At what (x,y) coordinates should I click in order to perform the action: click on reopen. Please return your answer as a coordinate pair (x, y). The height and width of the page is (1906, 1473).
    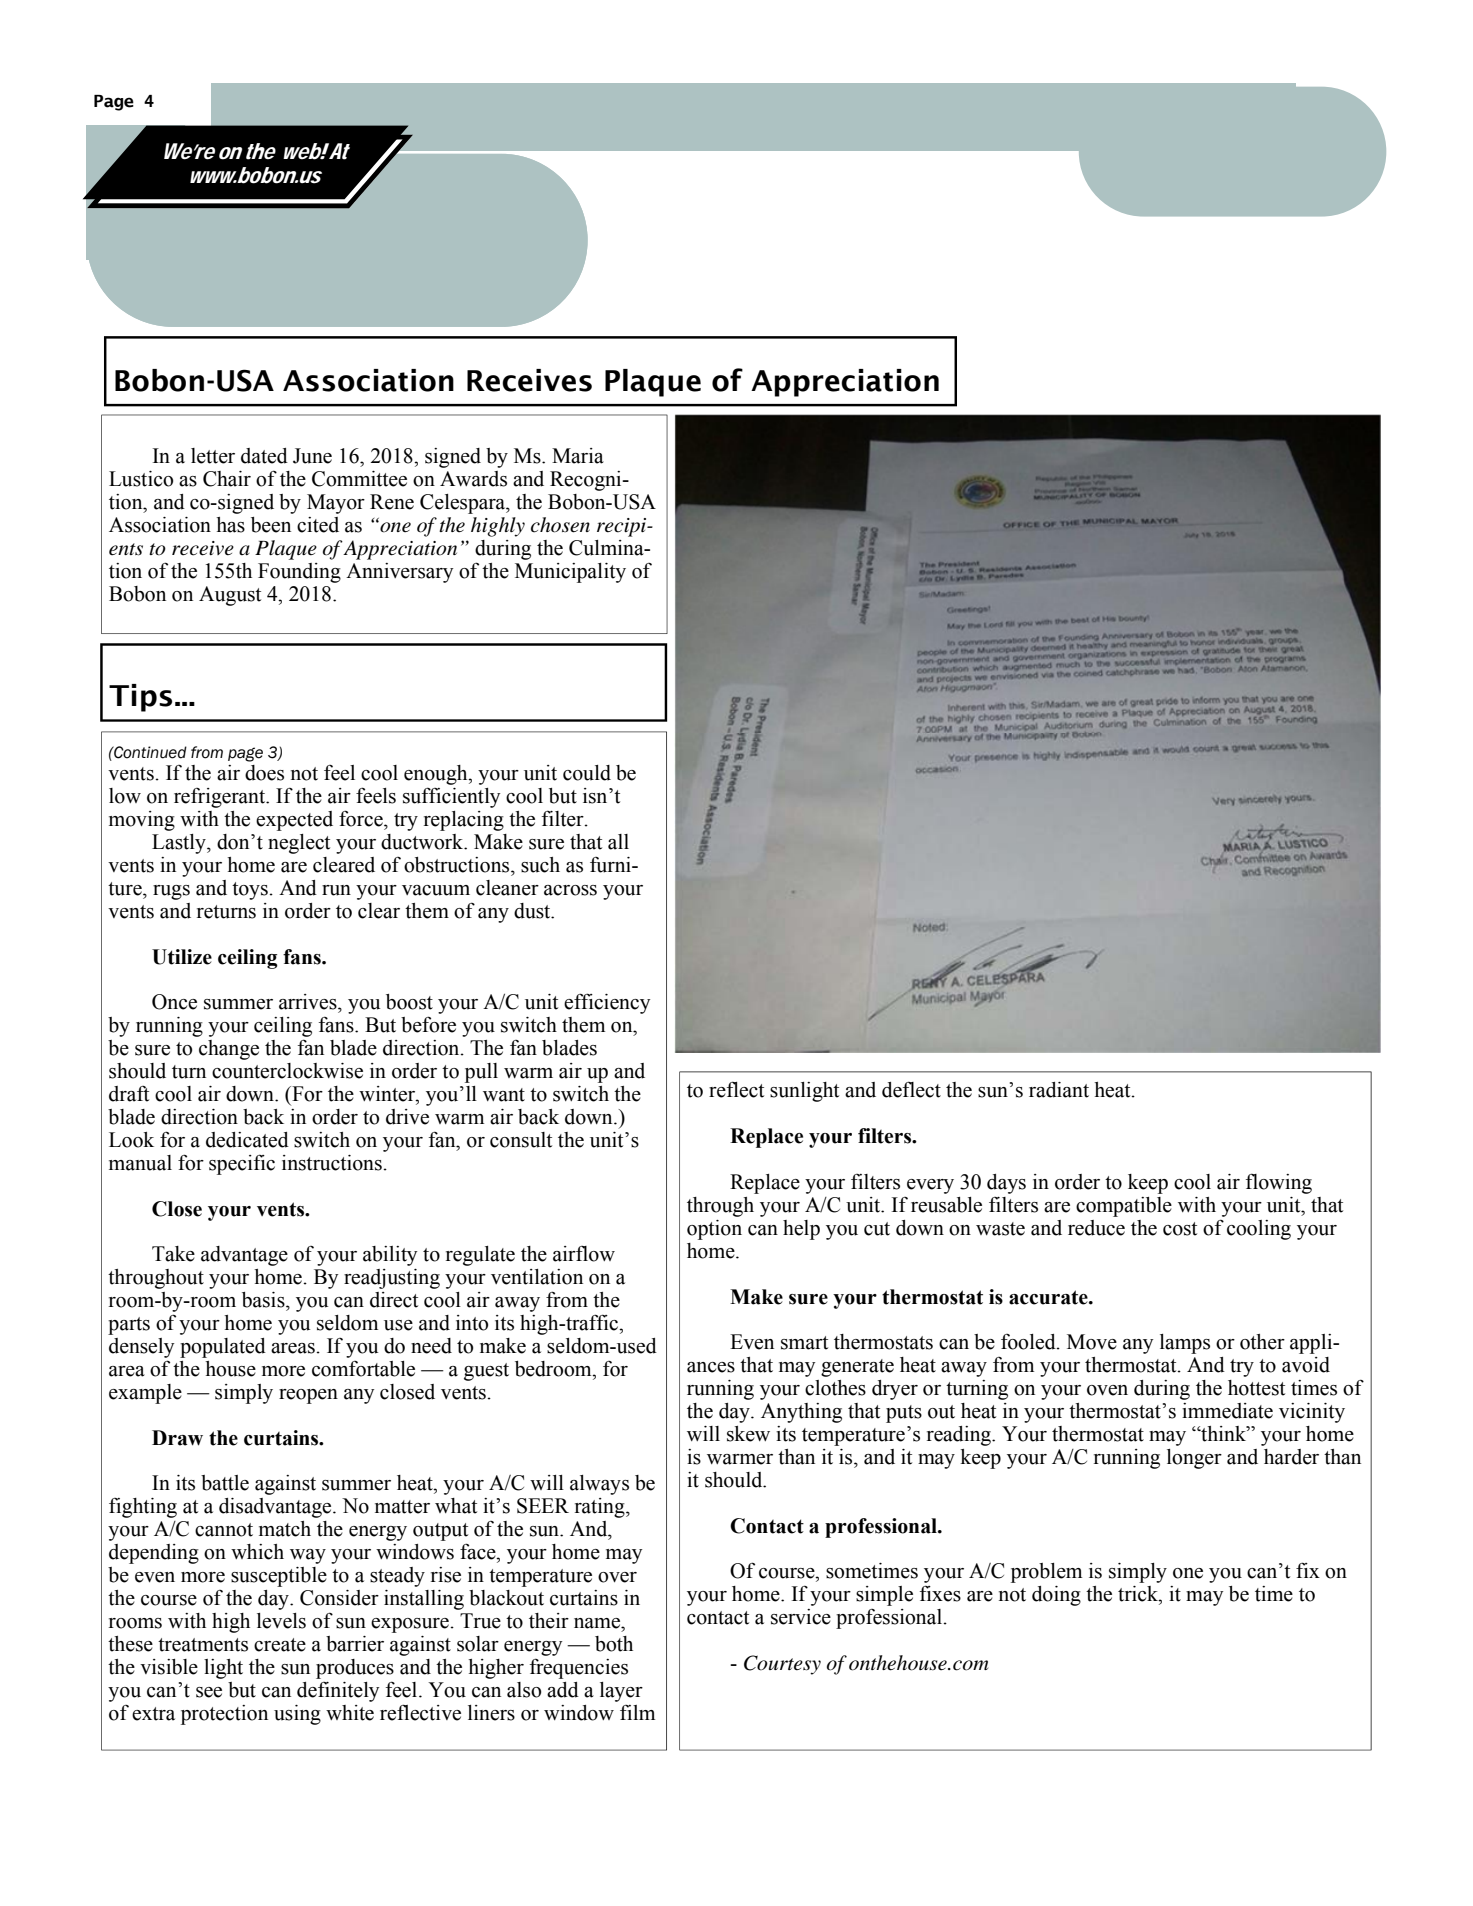
    Looking at the image, I should click on (308, 1396).
